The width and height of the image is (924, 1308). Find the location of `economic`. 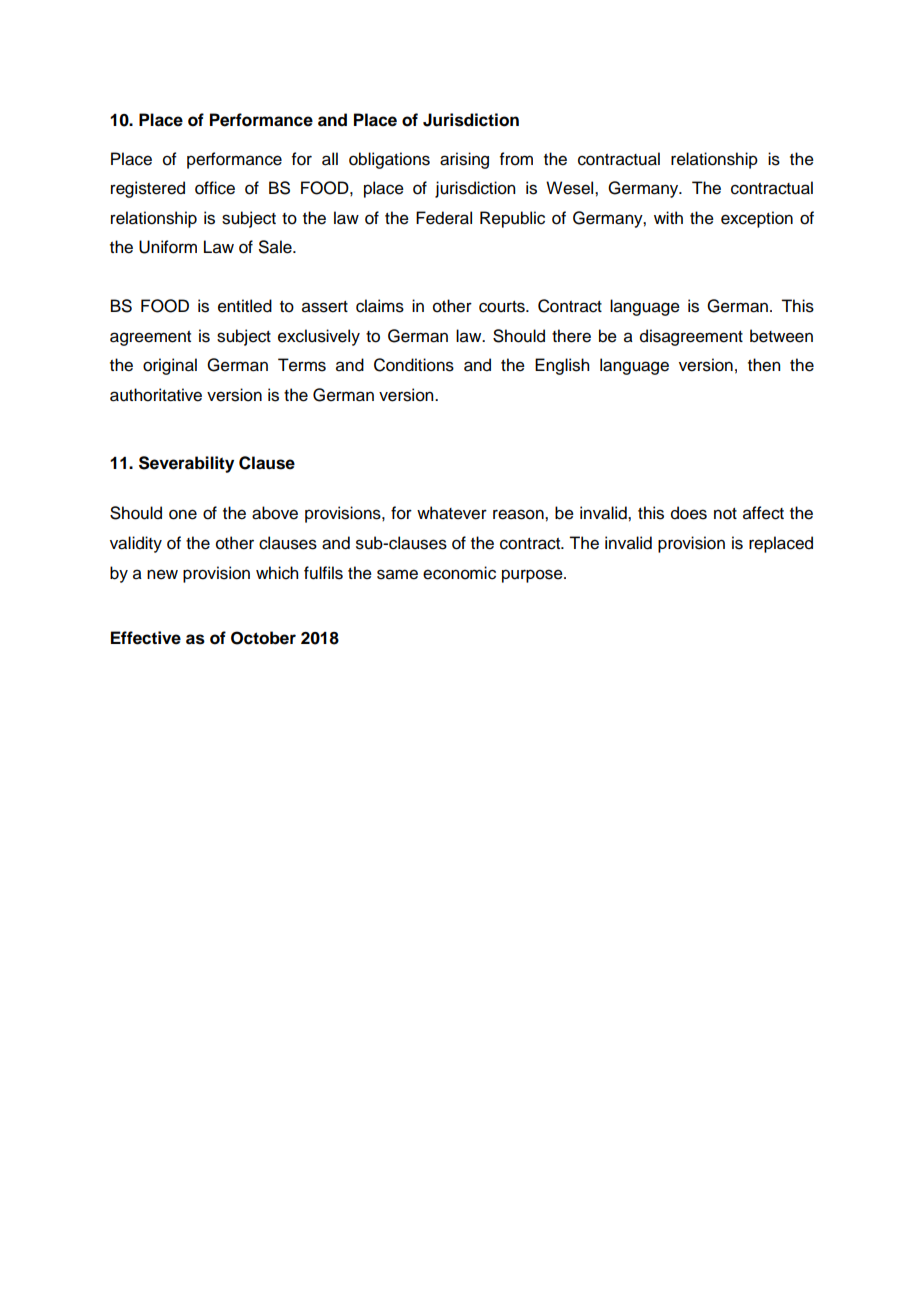

economic is located at coordinates (459, 573).
